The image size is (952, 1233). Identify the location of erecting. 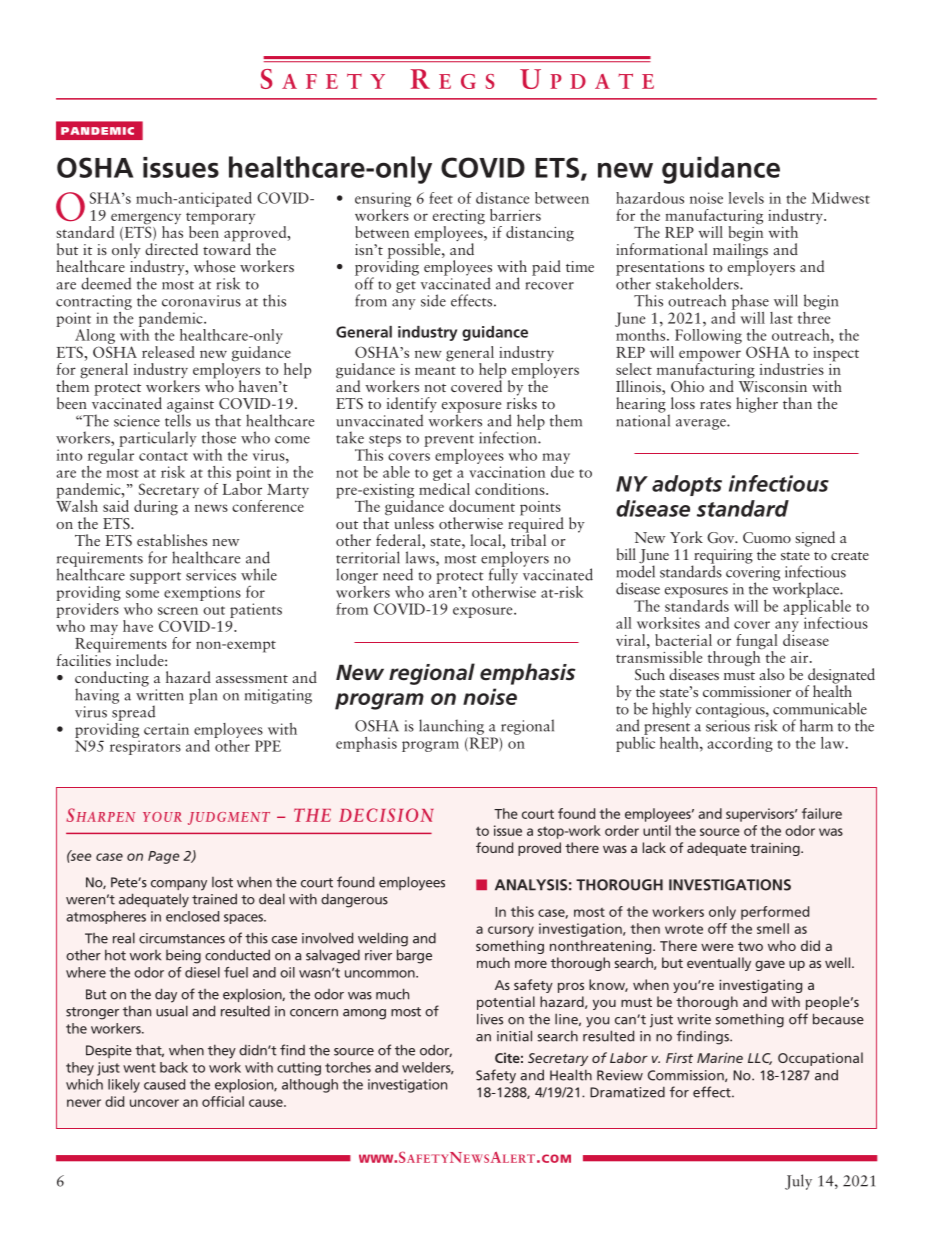
(459, 218).
